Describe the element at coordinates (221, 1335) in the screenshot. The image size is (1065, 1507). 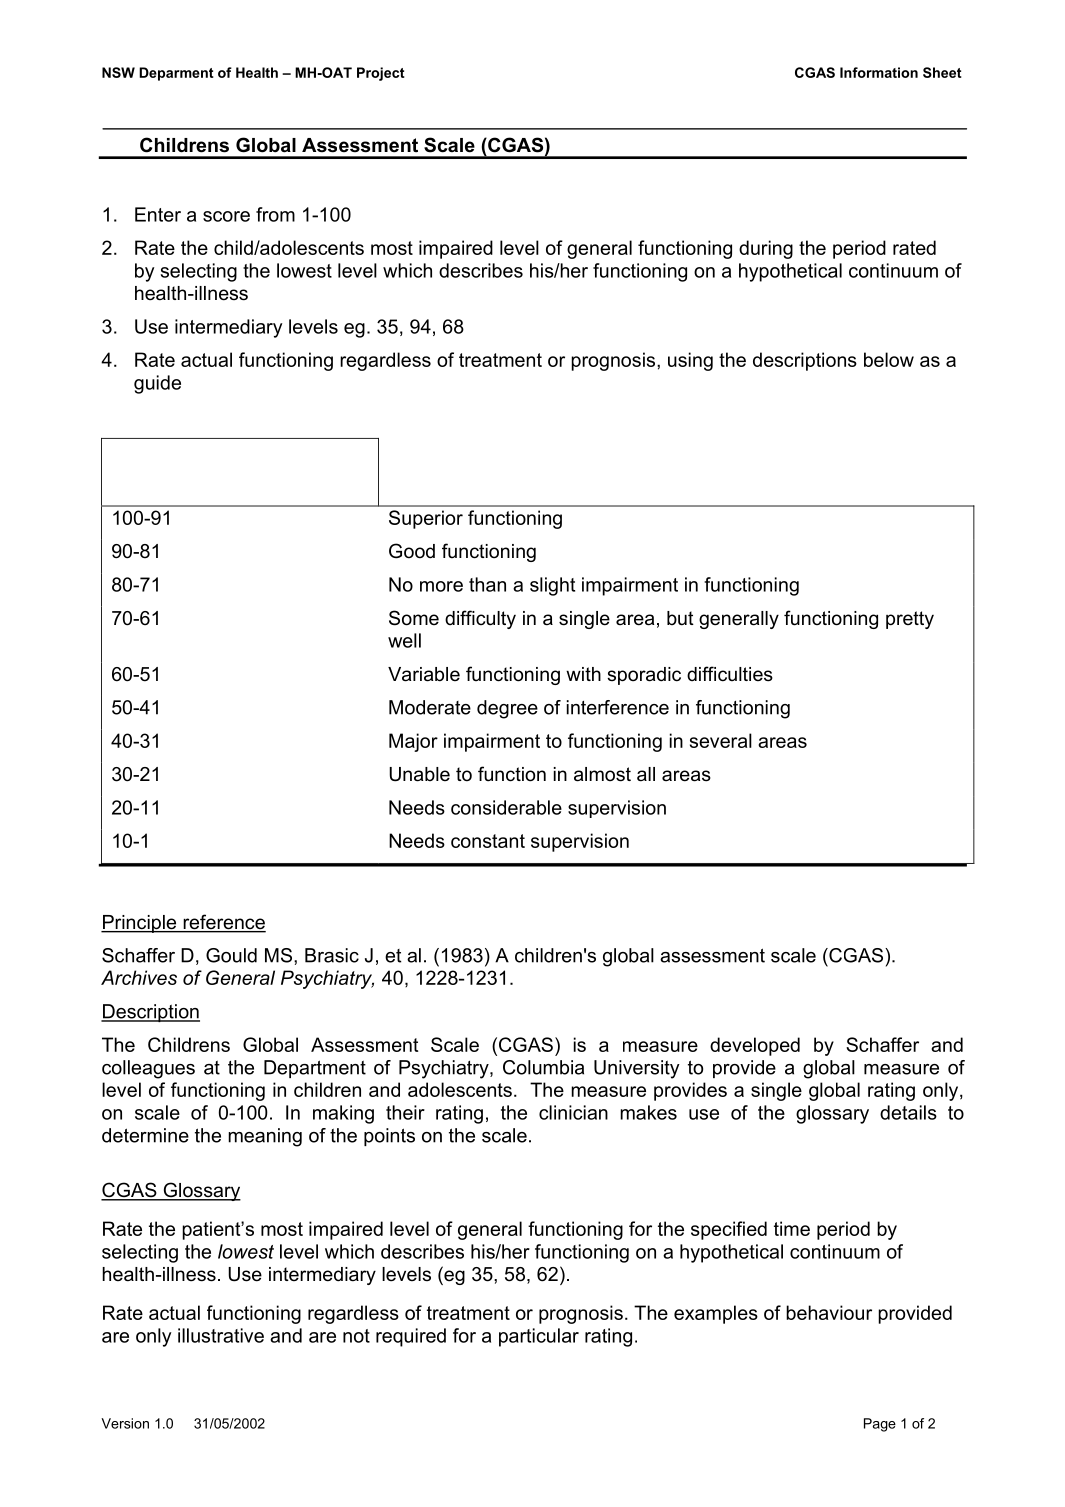
I see `illustrative` at that location.
